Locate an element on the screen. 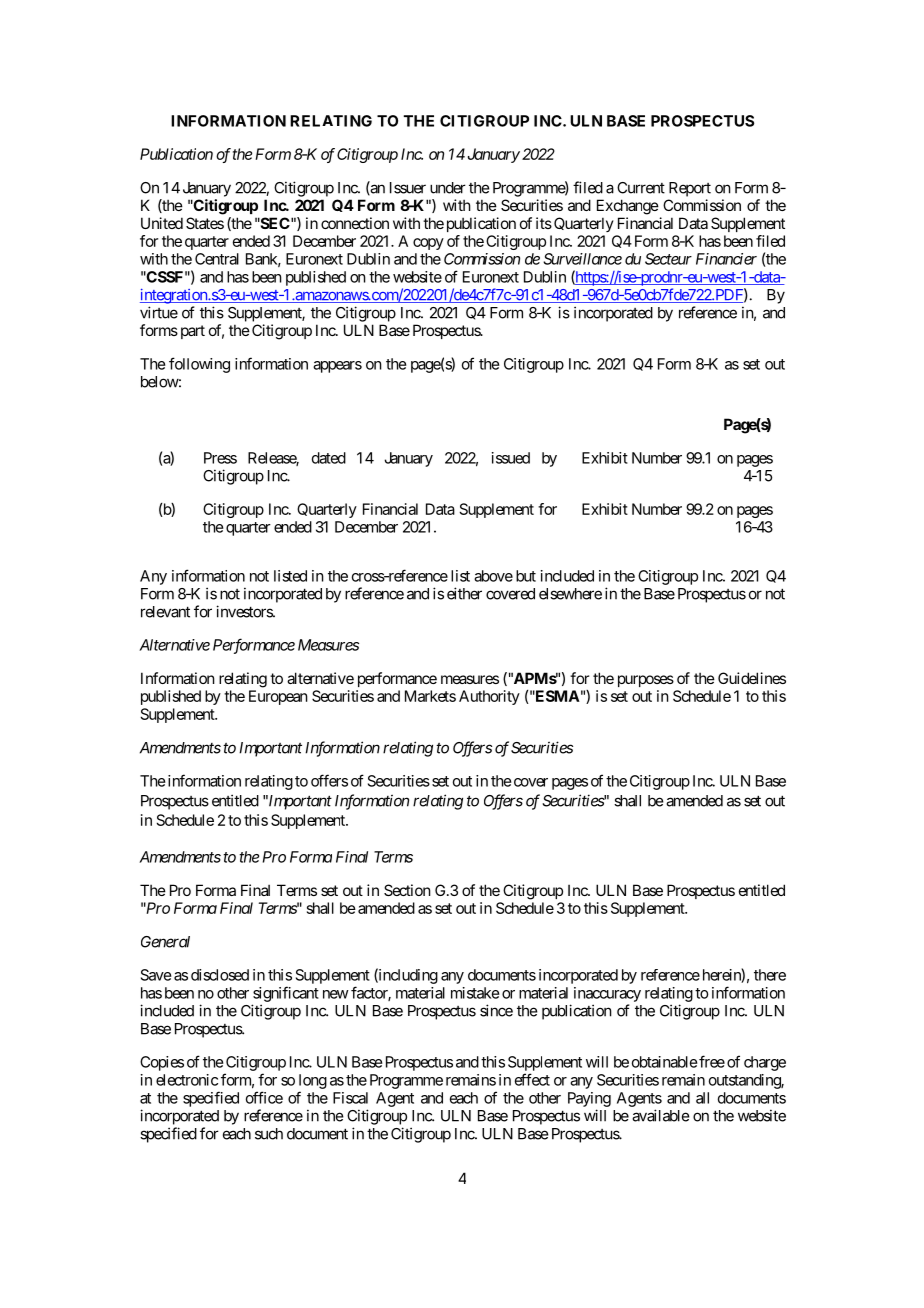  Authority is located at coordinates (489, 697).
